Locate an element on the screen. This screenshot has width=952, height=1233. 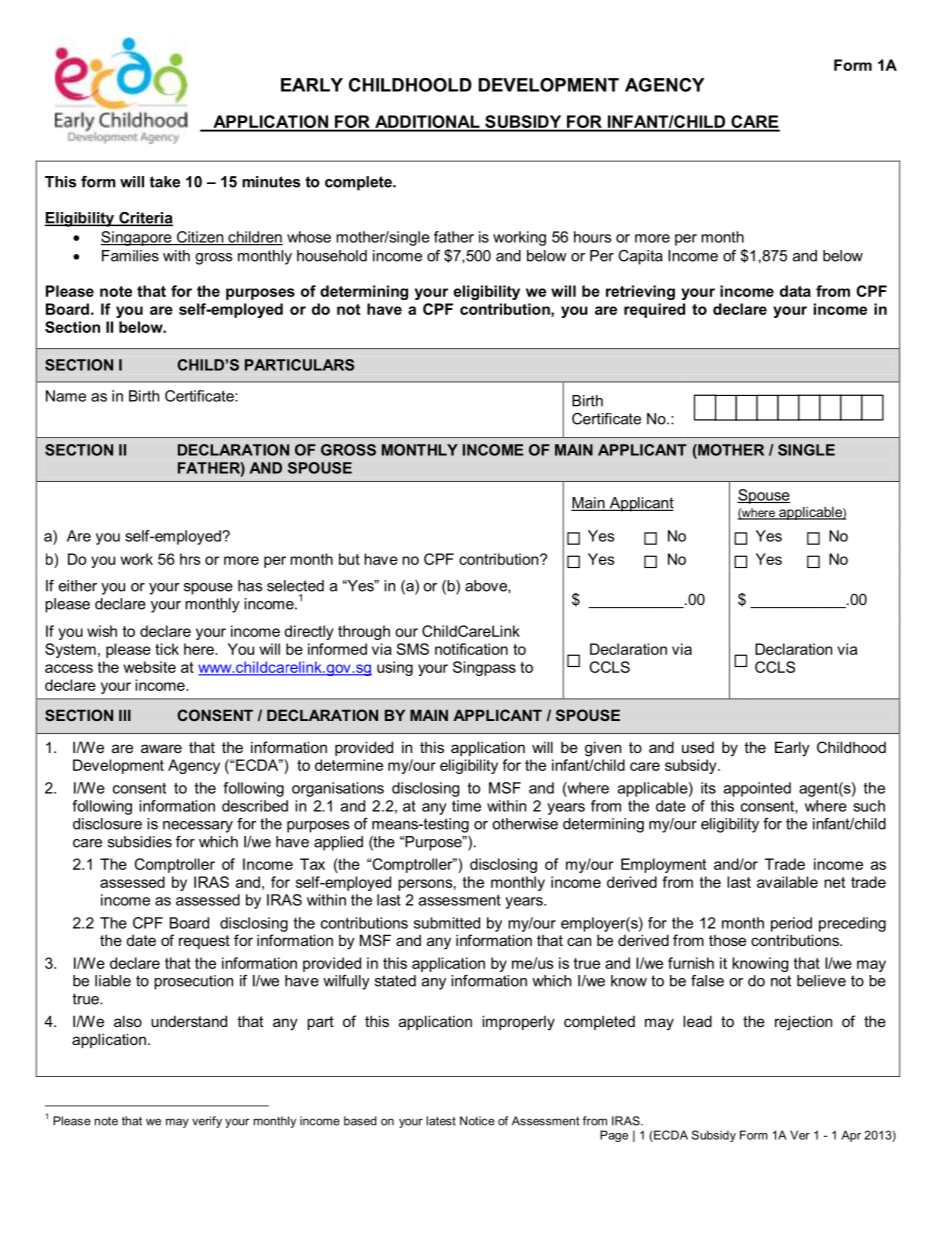
verify is located at coordinates (207, 1122).
